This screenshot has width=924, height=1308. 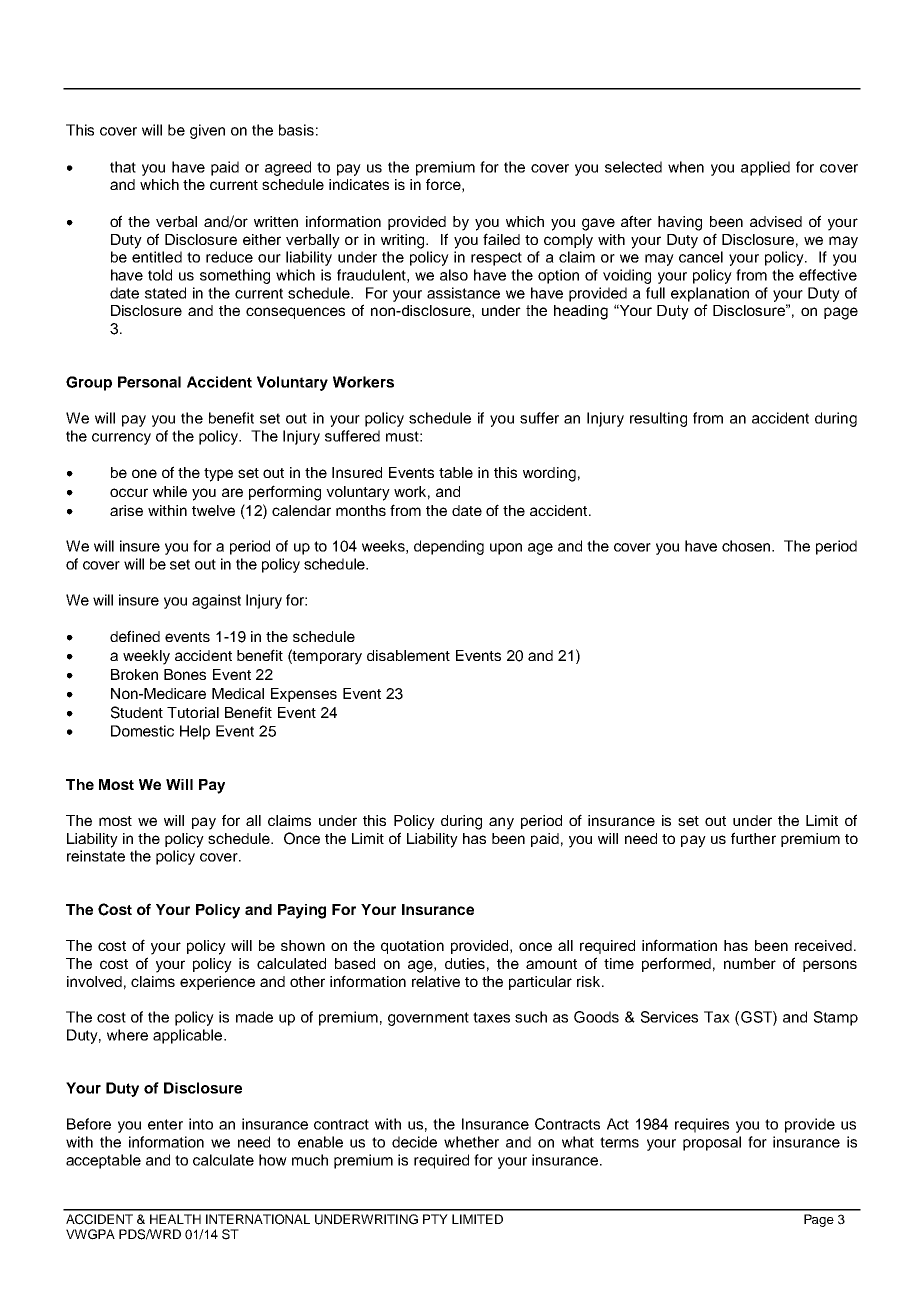 What do you see at coordinates (359, 184) in the screenshot?
I see `indicates` at bounding box center [359, 184].
